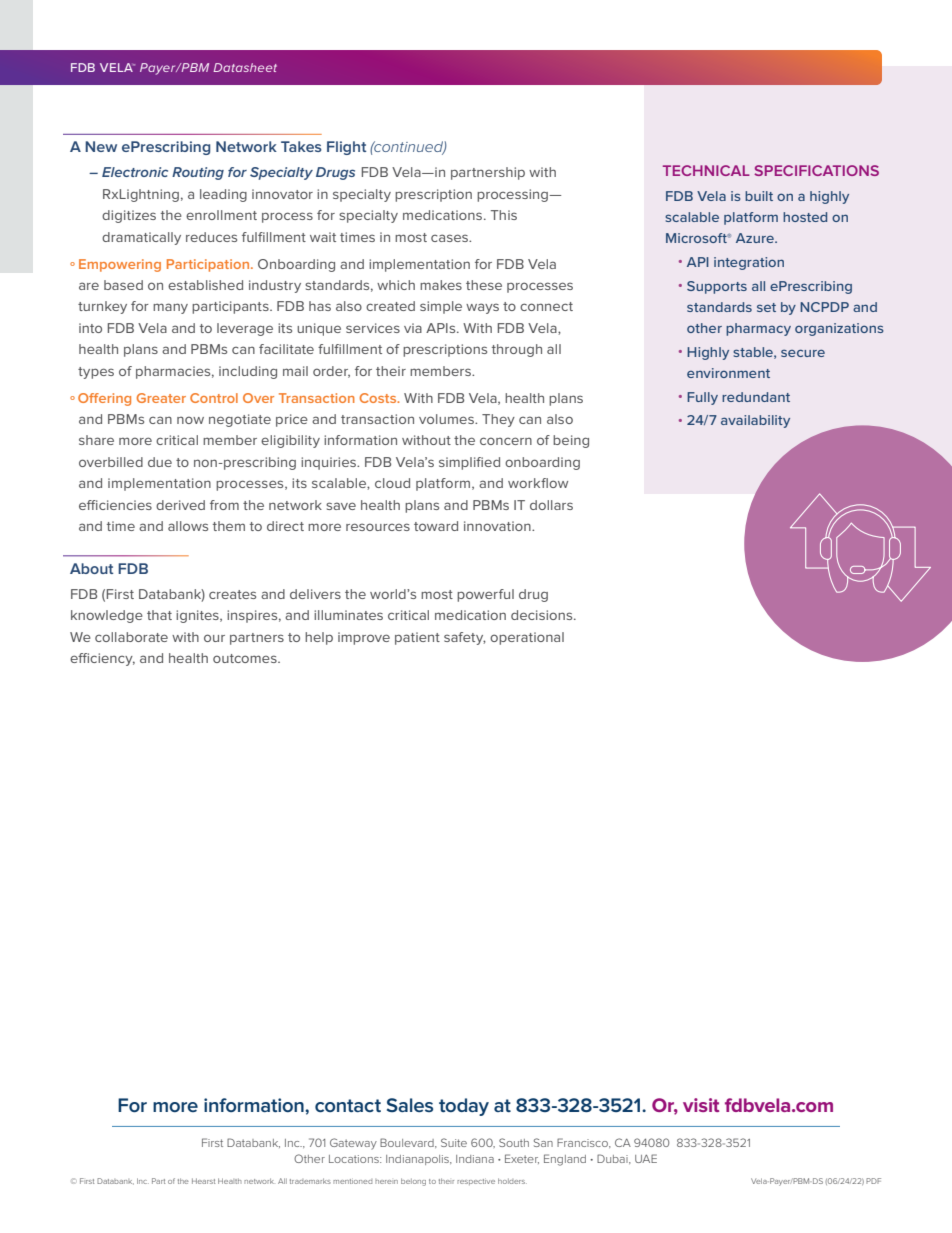 The height and width of the document is (1233, 952). What do you see at coordinates (203, 1181) in the document?
I see `Hearst` at bounding box center [203, 1181].
